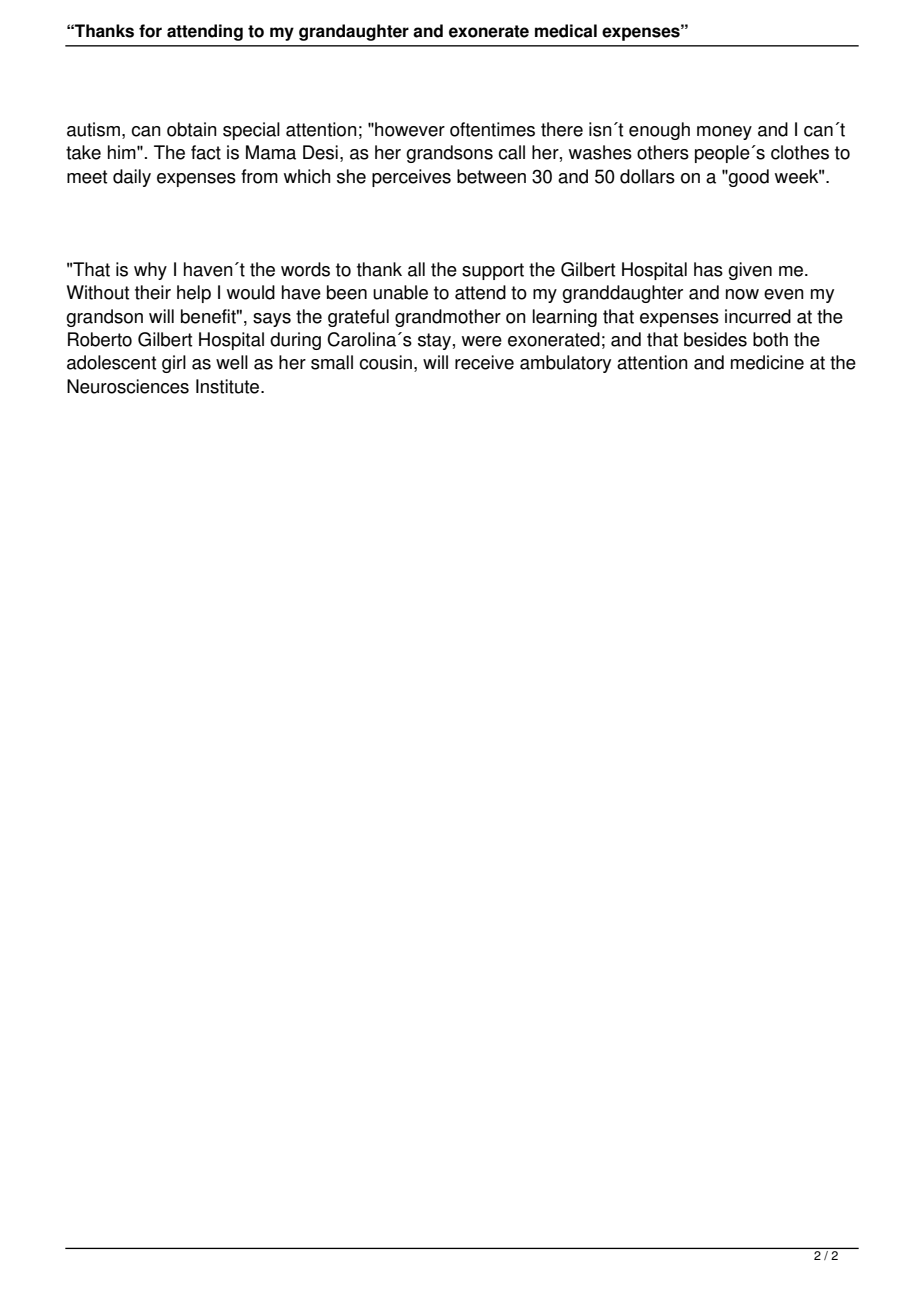 This page has width=924, height=1308. I want to click on support, so click(493, 271).
